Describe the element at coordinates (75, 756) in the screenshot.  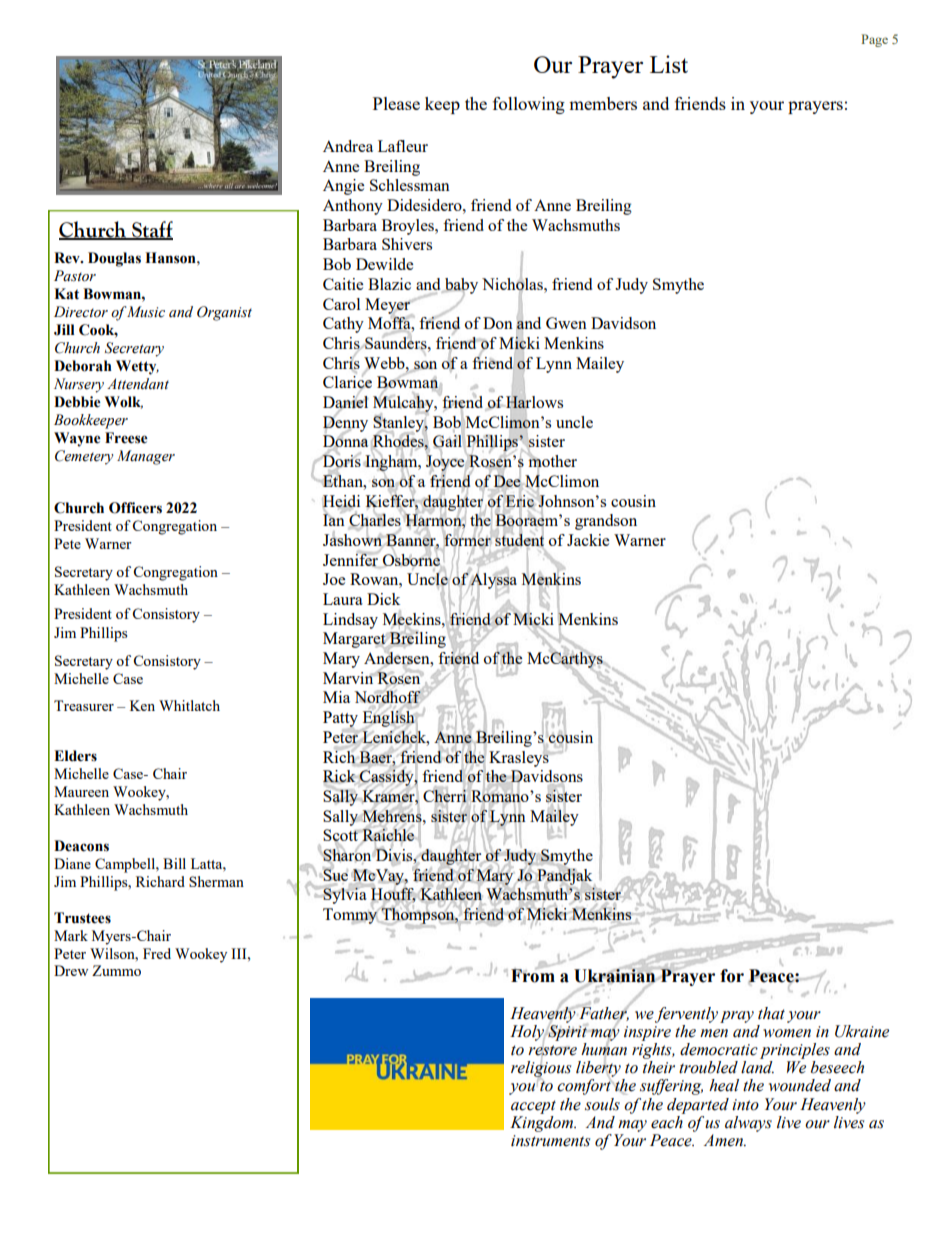
I see `Elders` at that location.
